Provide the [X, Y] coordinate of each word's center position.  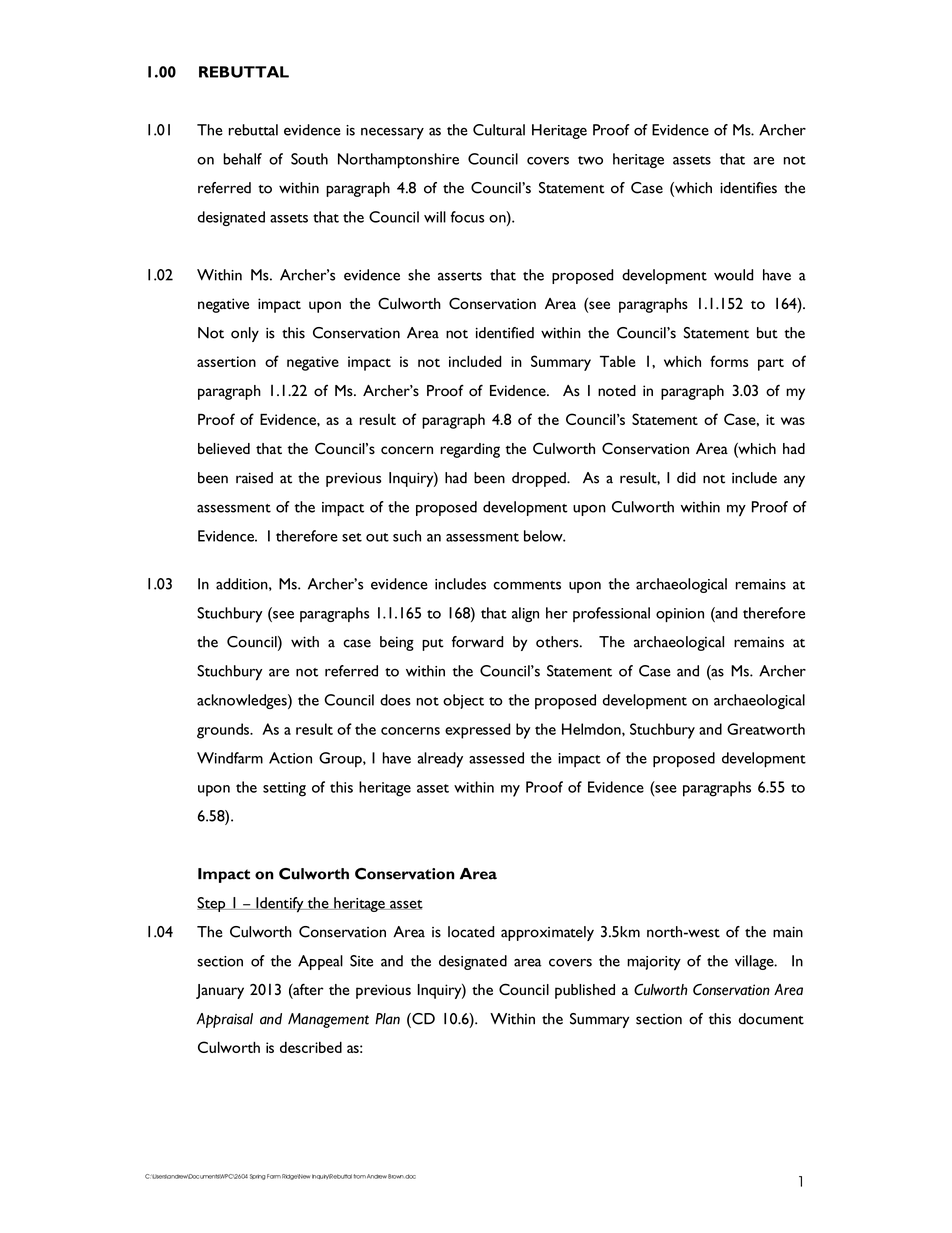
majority [654, 963]
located [471, 932]
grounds [224, 731]
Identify [280, 905]
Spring [258, 1177]
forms [729, 361]
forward [477, 642]
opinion [680, 615]
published [585, 991]
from [359, 1176]
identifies [748, 188]
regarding [470, 450]
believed [224, 449]
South [309, 159]
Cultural [499, 130]
